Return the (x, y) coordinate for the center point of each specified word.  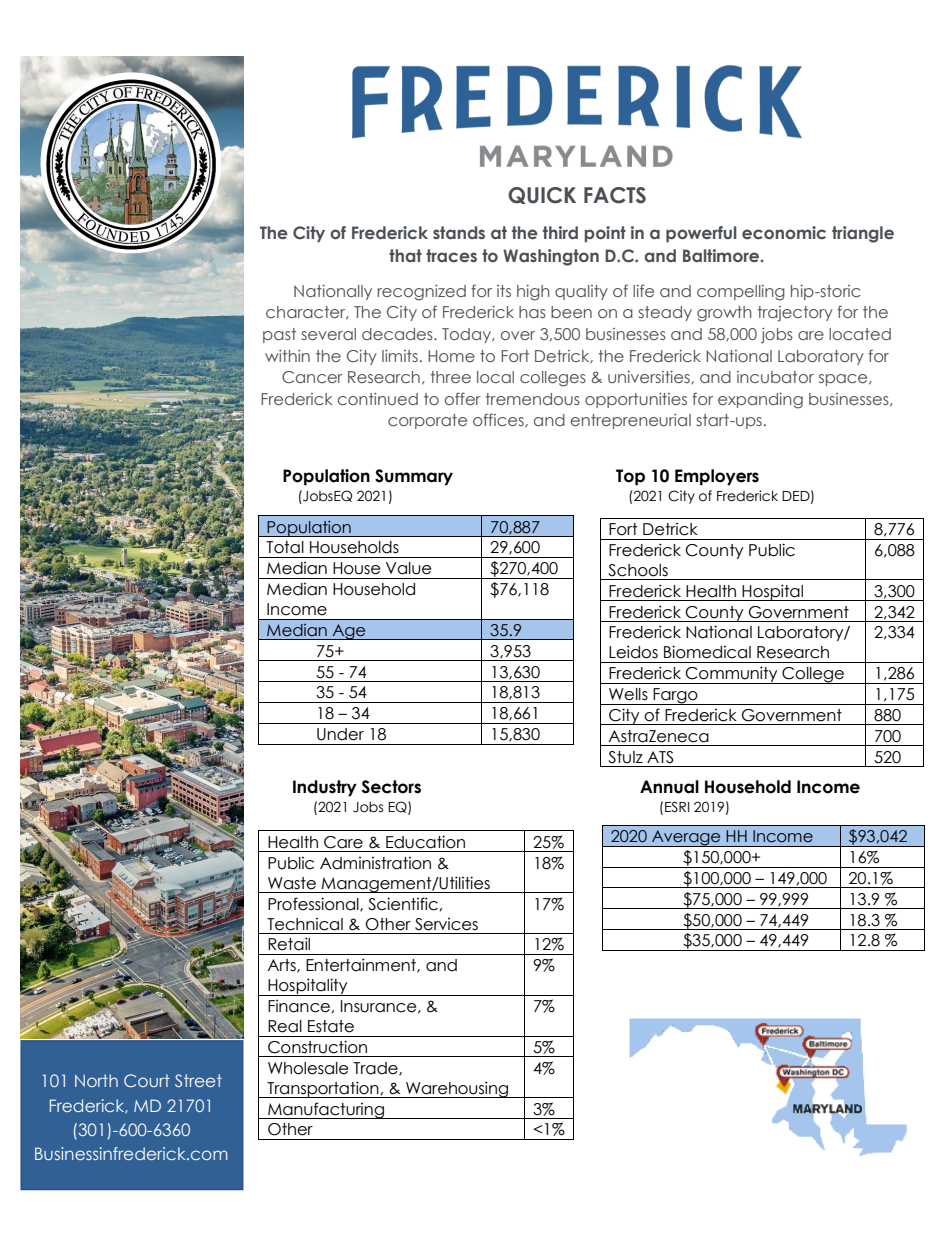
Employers (717, 477)
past (279, 335)
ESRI (677, 807)
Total (285, 547)
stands (459, 232)
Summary (414, 477)
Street (198, 1080)
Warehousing (457, 1089)
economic (784, 232)
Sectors (391, 787)
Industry (325, 788)
